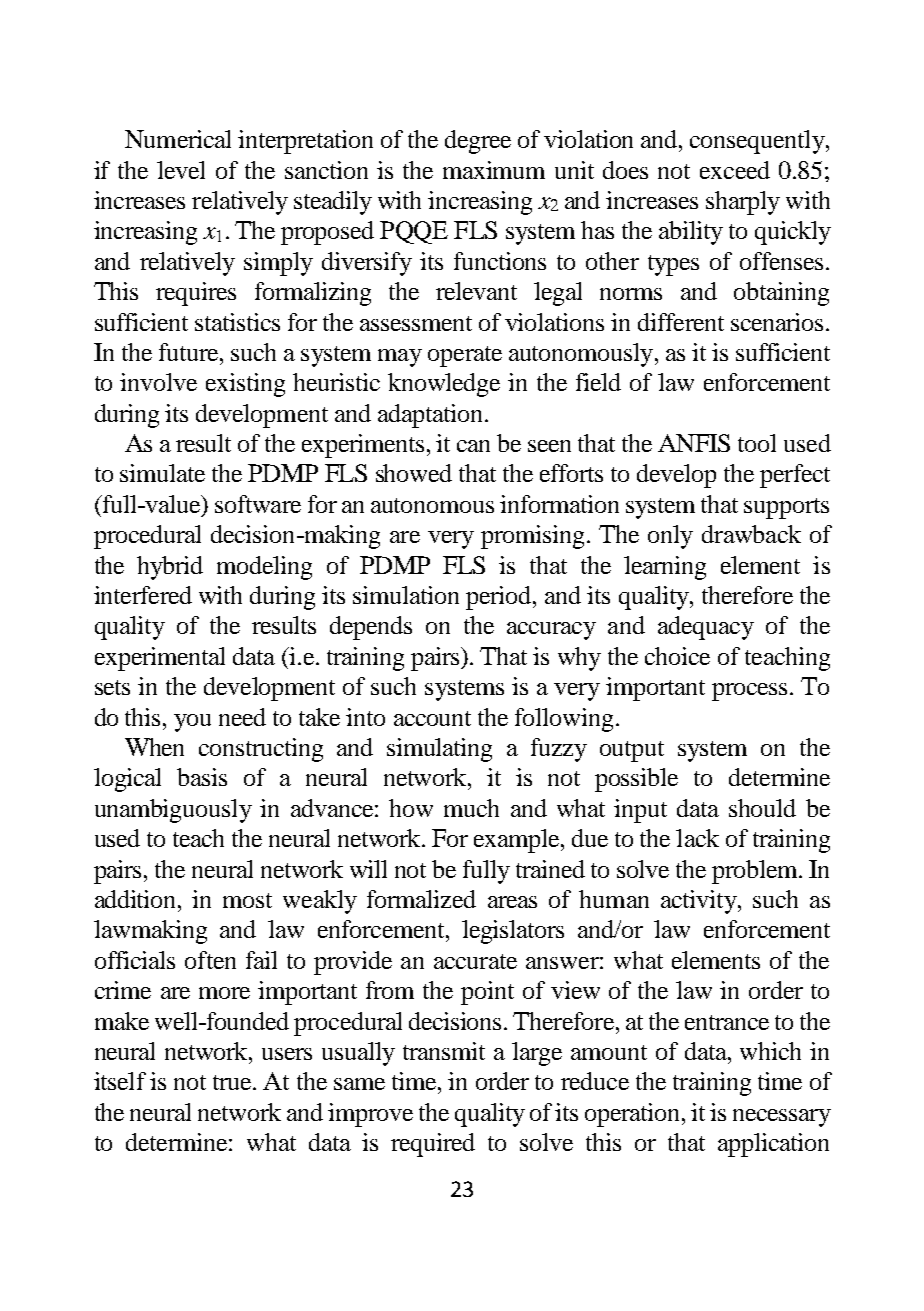 Image resolution: width=924 pixels, height=1311 pixels. I want to click on experimental, so click(160, 659).
